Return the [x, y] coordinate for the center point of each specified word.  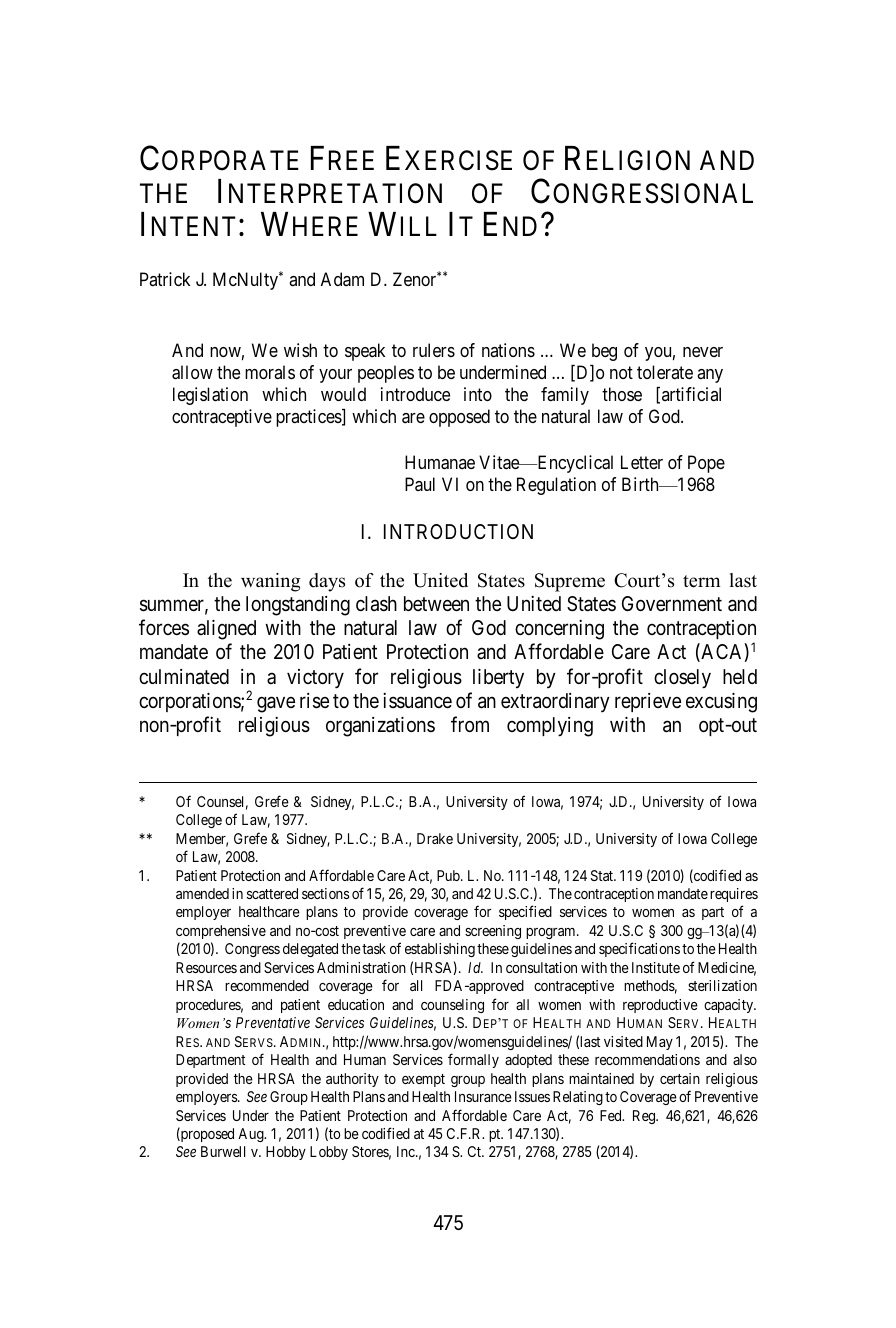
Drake [435, 838]
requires [734, 895]
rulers [434, 350]
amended [202, 893]
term [701, 581]
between [436, 603]
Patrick [165, 279]
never [703, 352]
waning [271, 582]
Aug [252, 1135]
